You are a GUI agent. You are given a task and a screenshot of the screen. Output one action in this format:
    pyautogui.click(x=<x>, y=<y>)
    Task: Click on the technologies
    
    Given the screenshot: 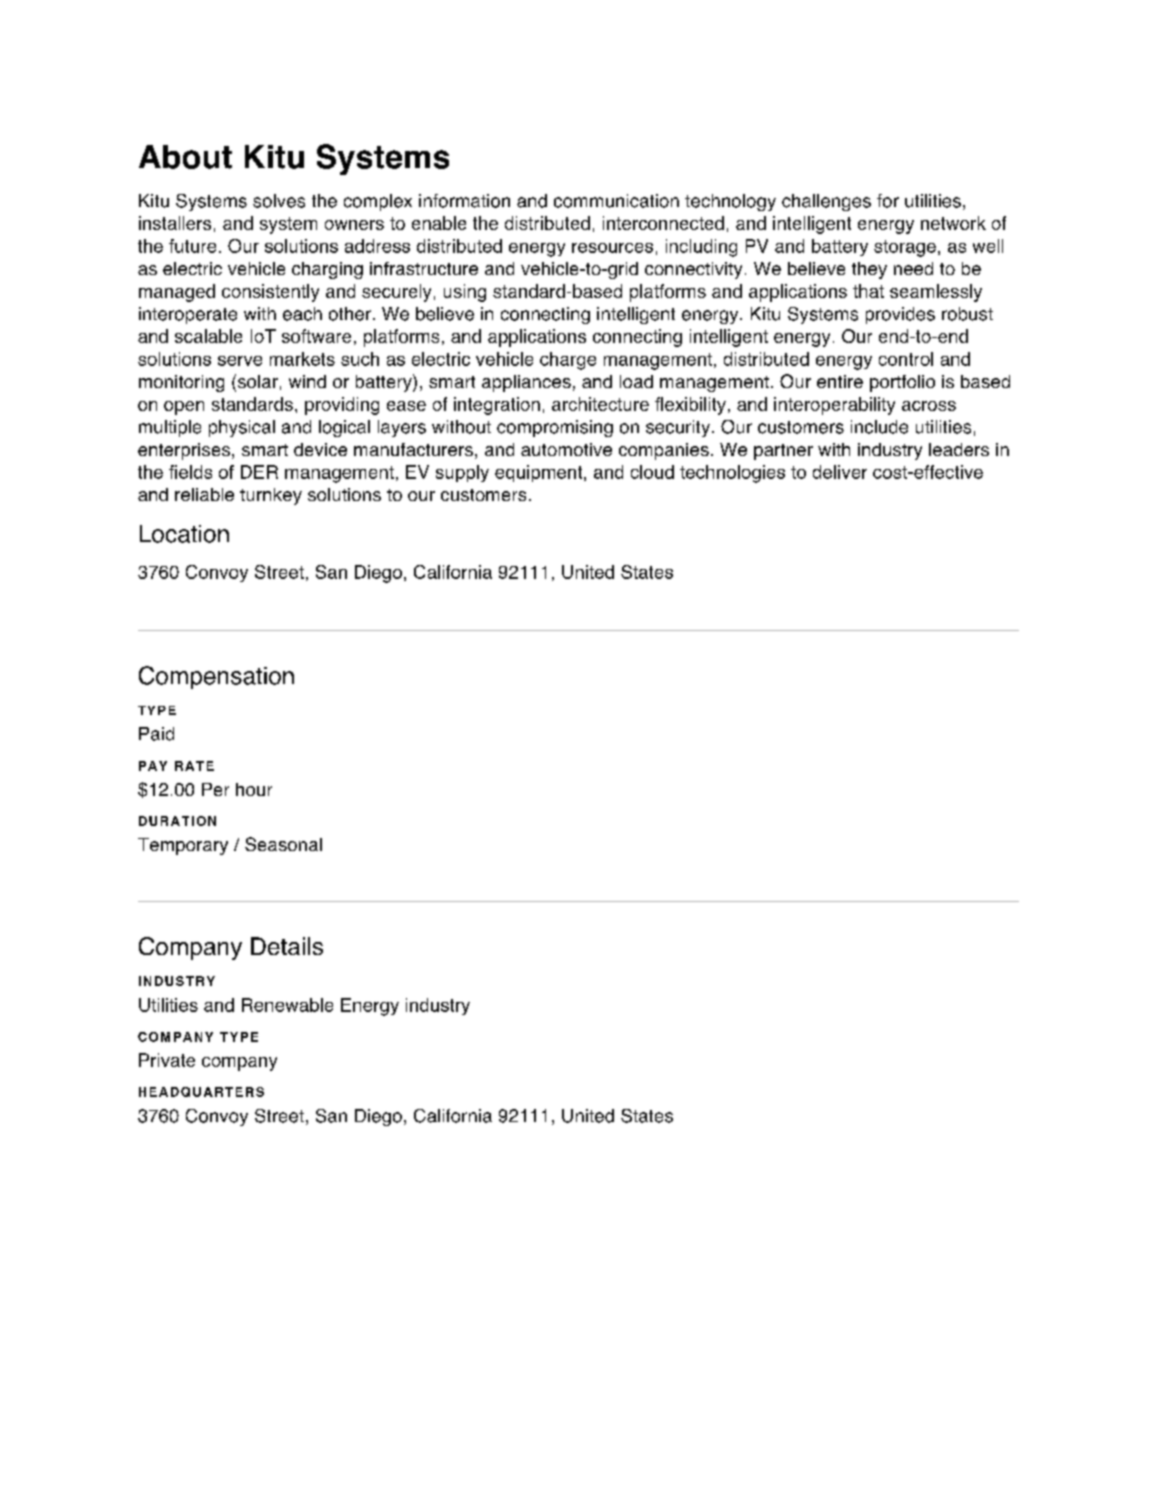 What is the action you would take?
    pyautogui.click(x=732, y=474)
